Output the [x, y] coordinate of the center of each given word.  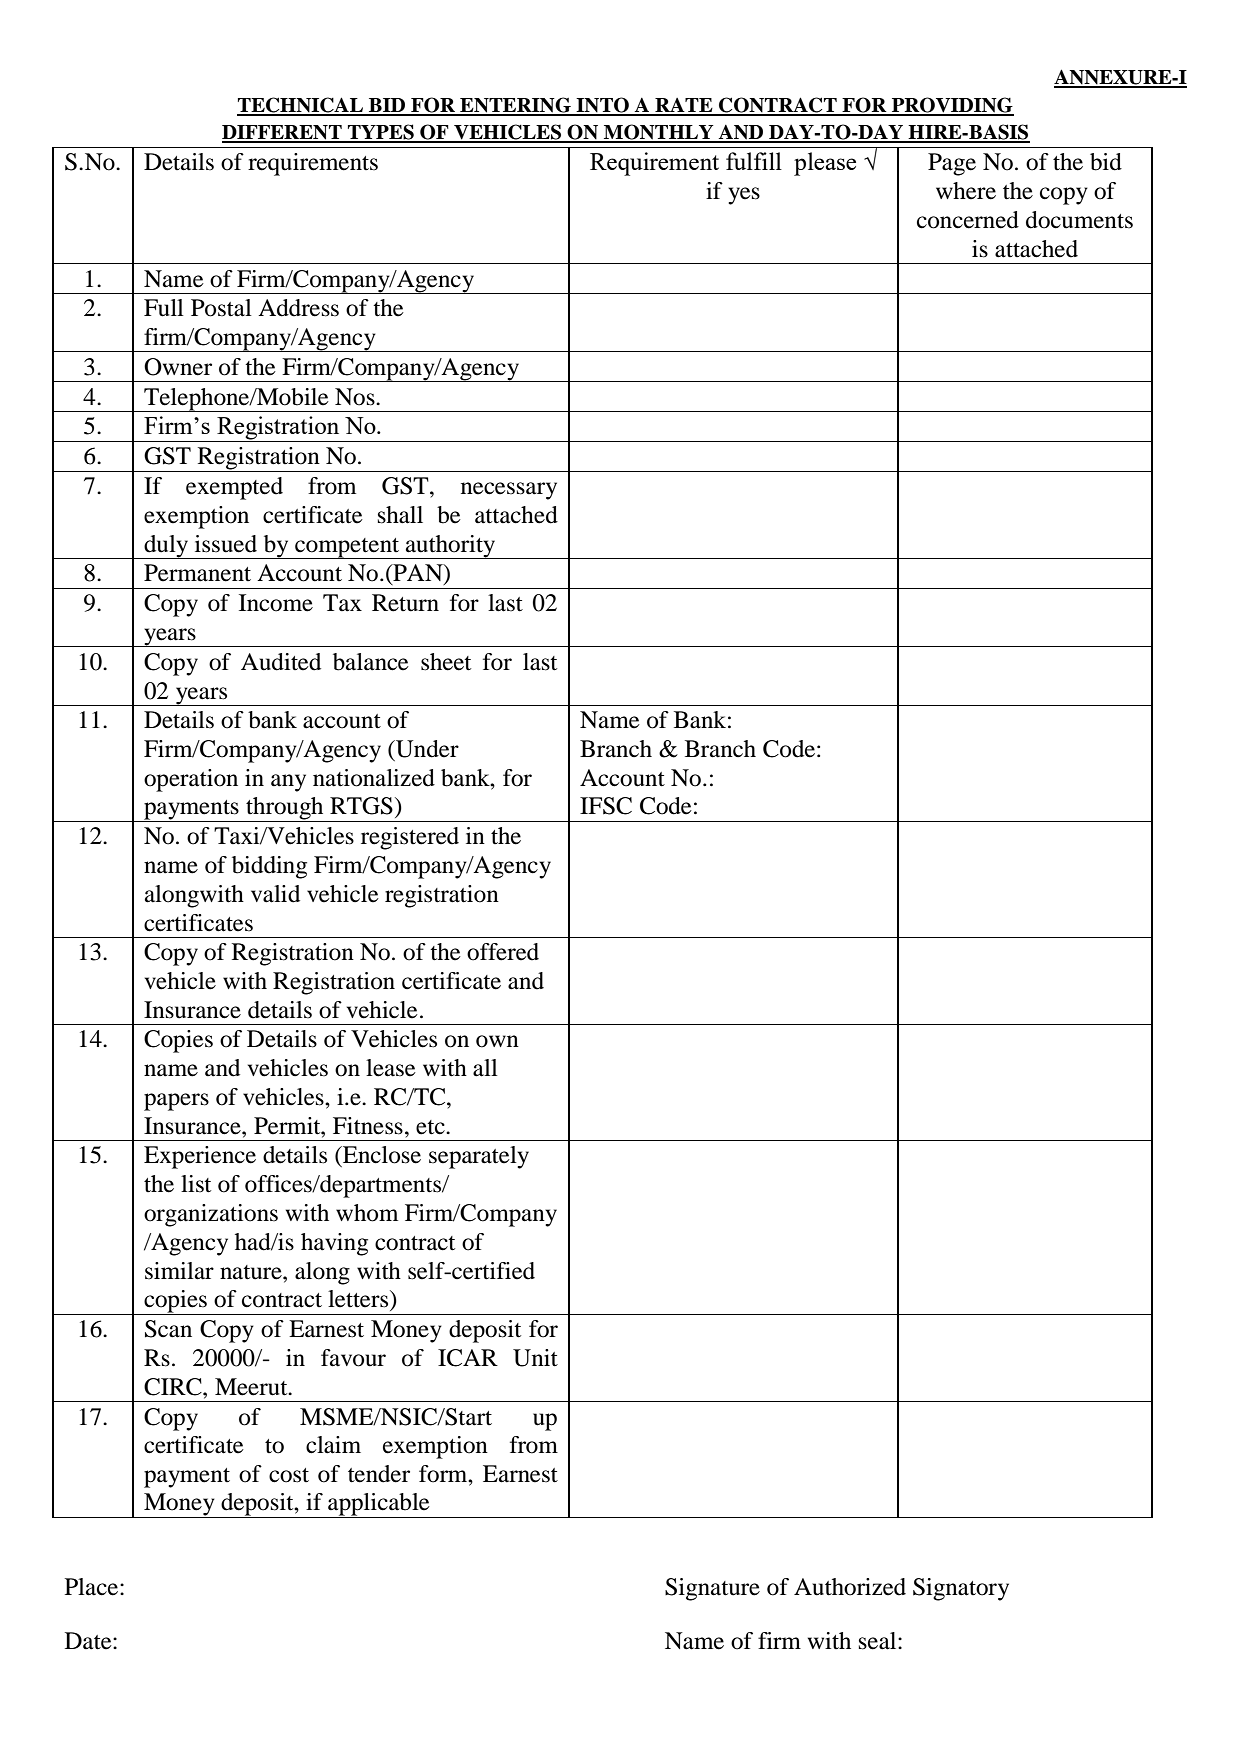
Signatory [961, 1589]
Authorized [850, 1587]
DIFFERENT [283, 133]
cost [289, 1475]
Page [952, 164]
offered [503, 952]
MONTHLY [659, 133]
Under [426, 749]
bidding [269, 867]
